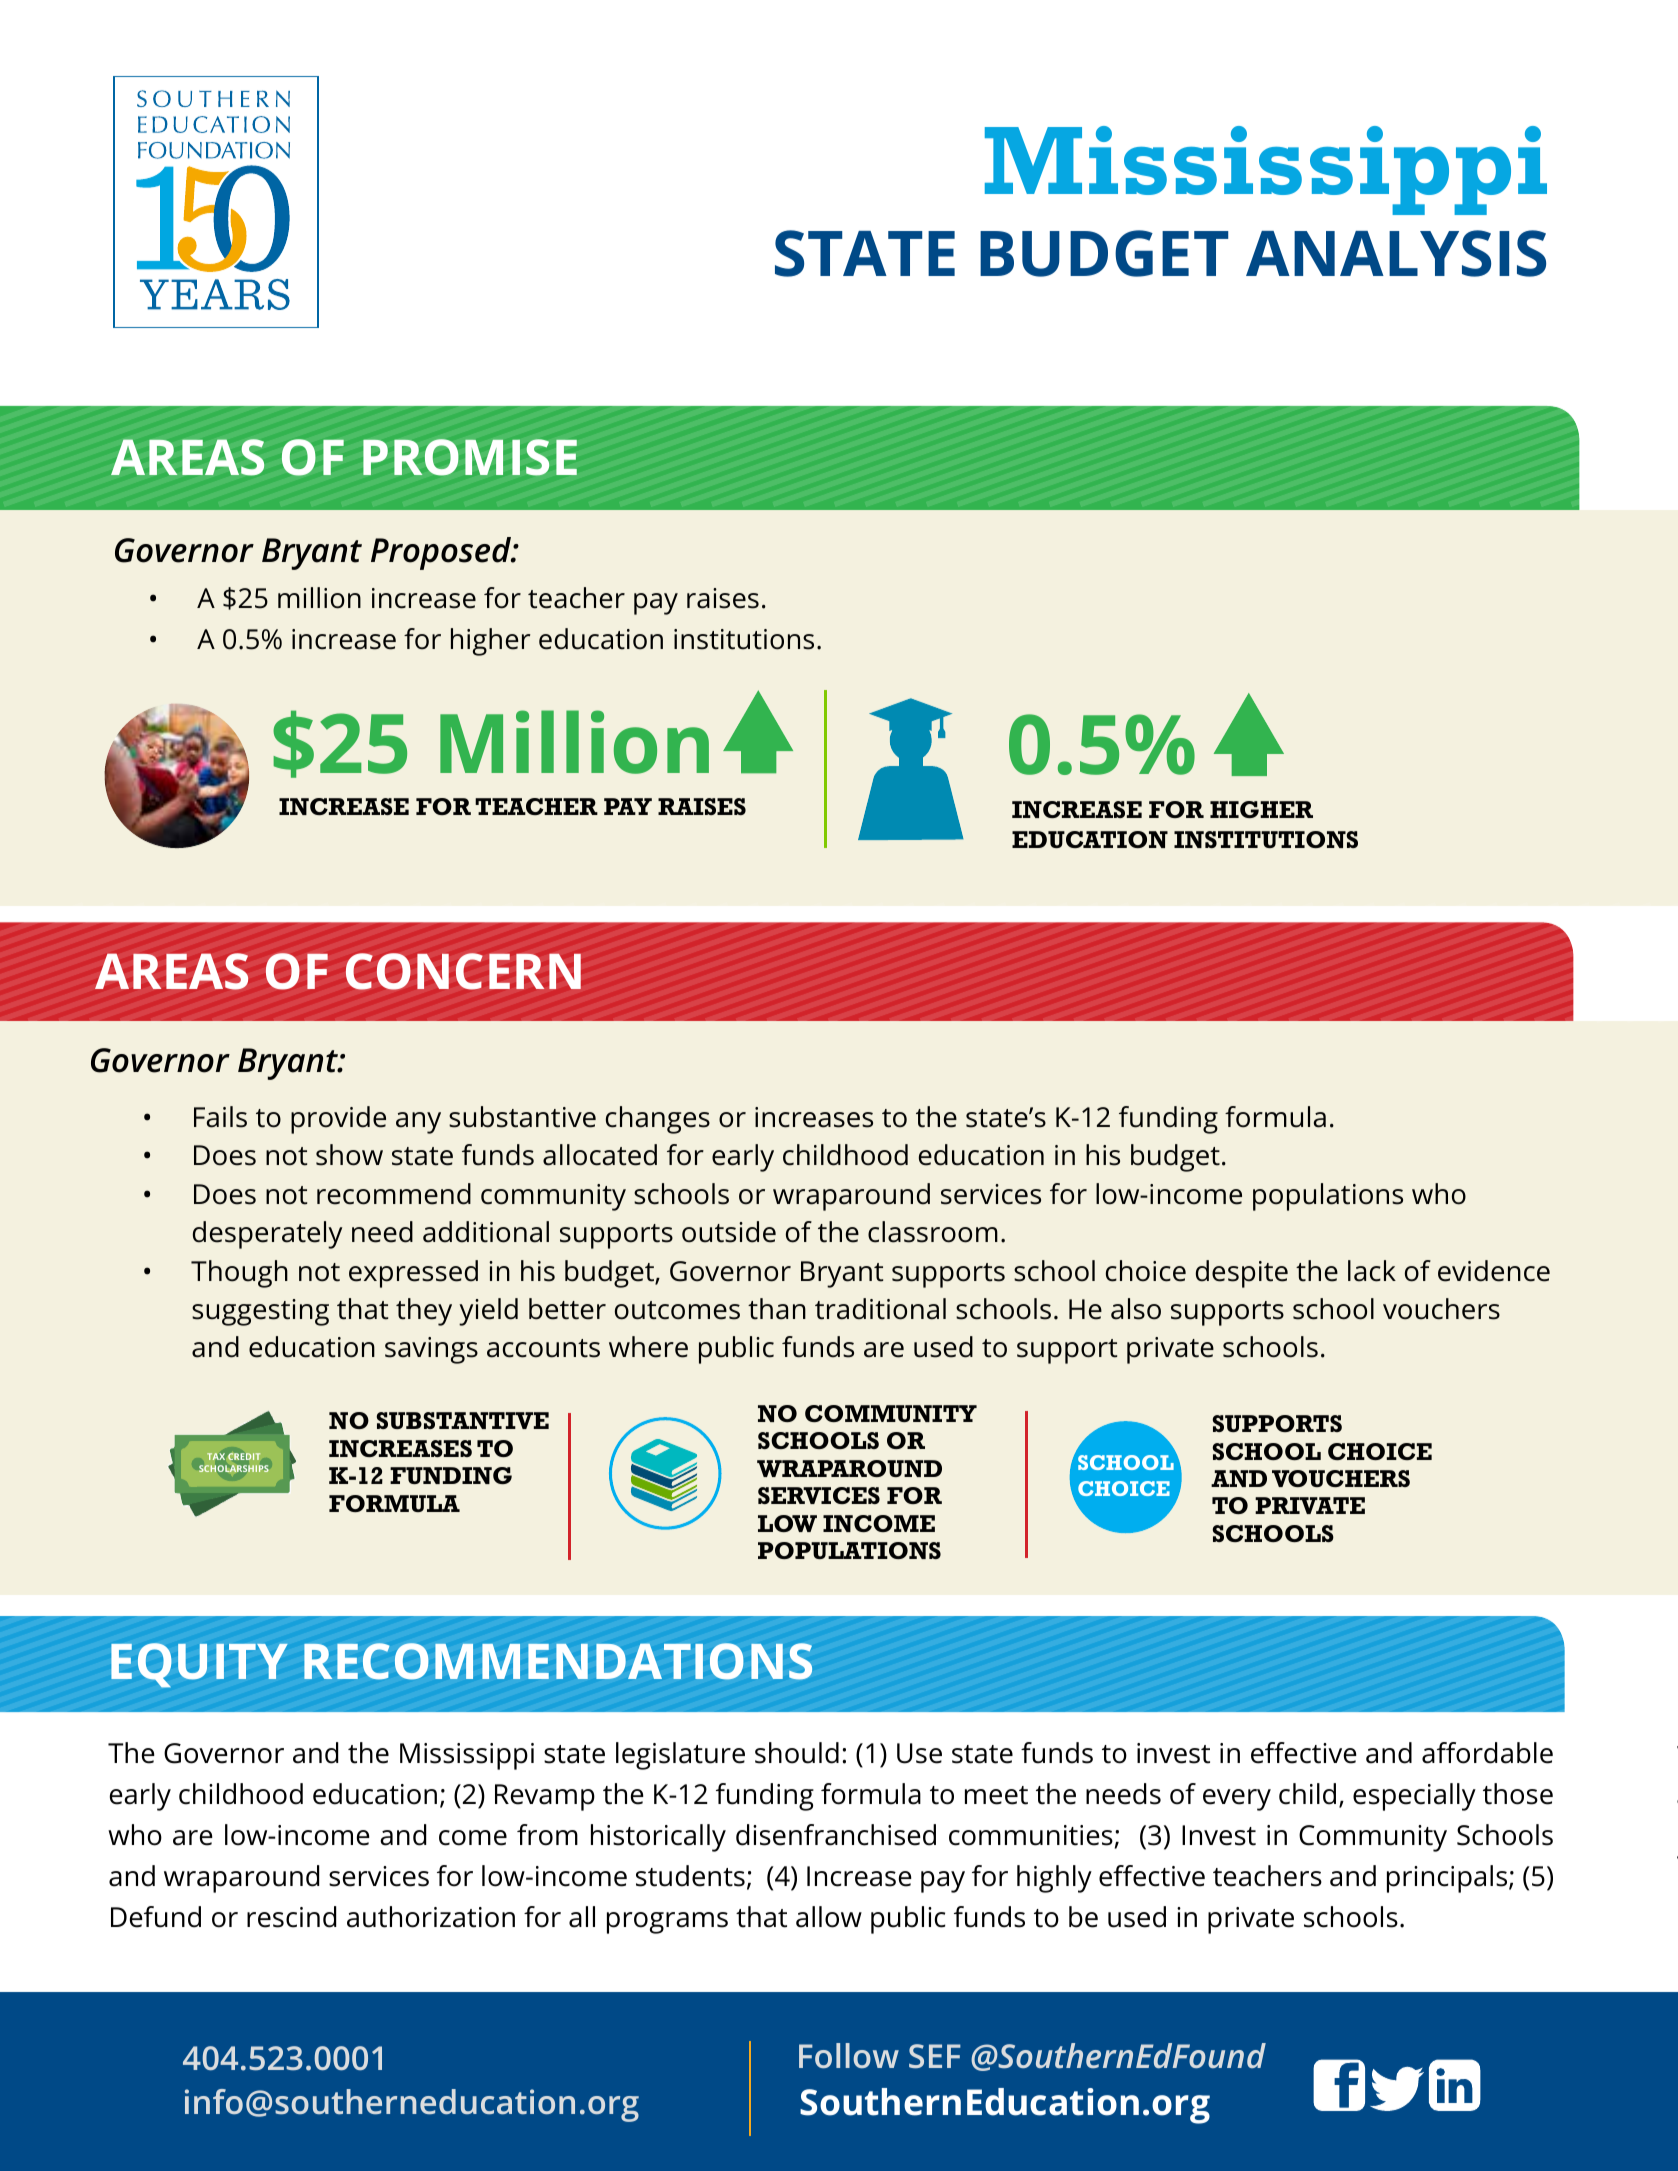 This image has width=1678, height=2171. I want to click on Follow, so click(849, 2055).
